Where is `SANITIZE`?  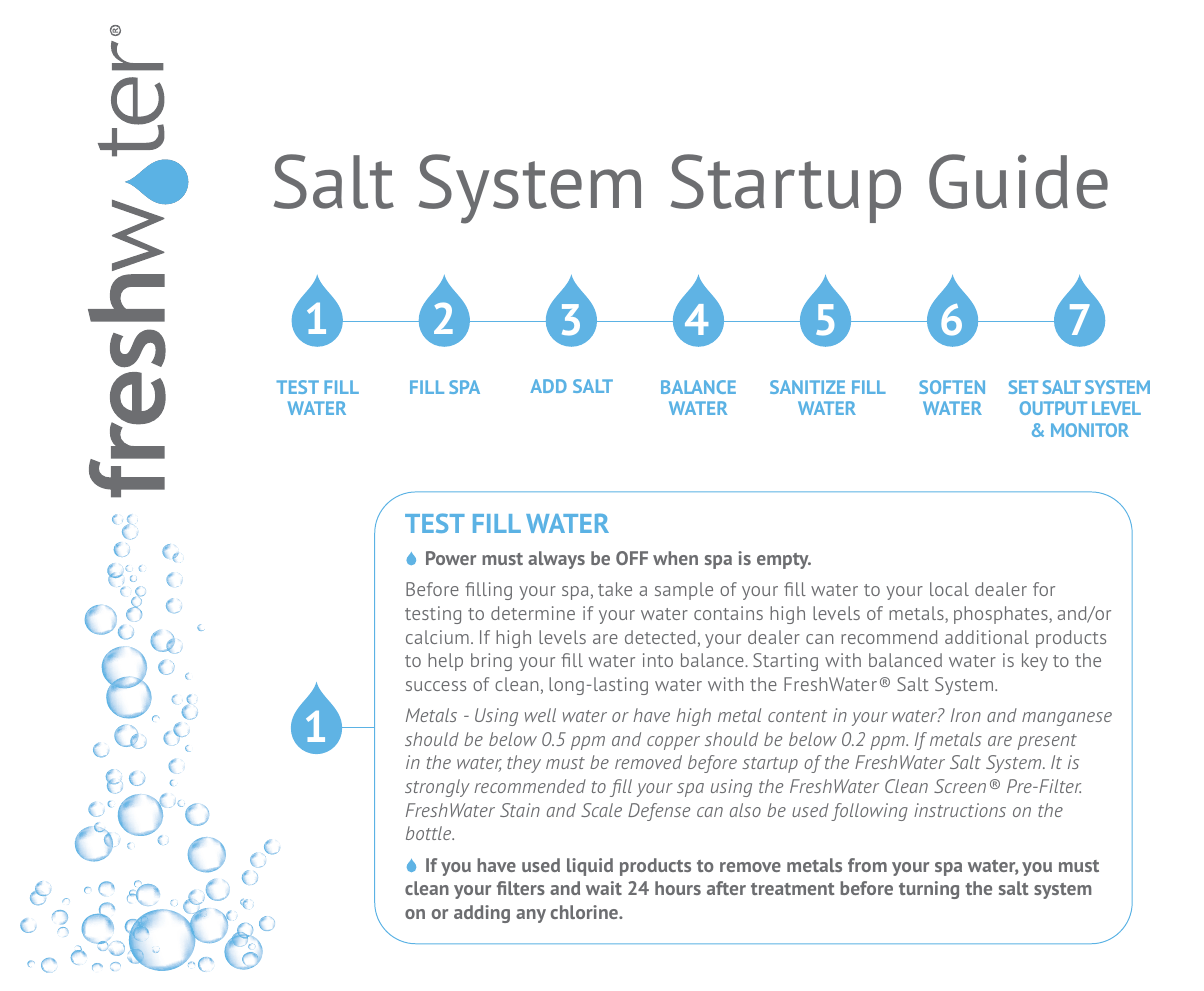 SANITIZE is located at coordinates (807, 387).
